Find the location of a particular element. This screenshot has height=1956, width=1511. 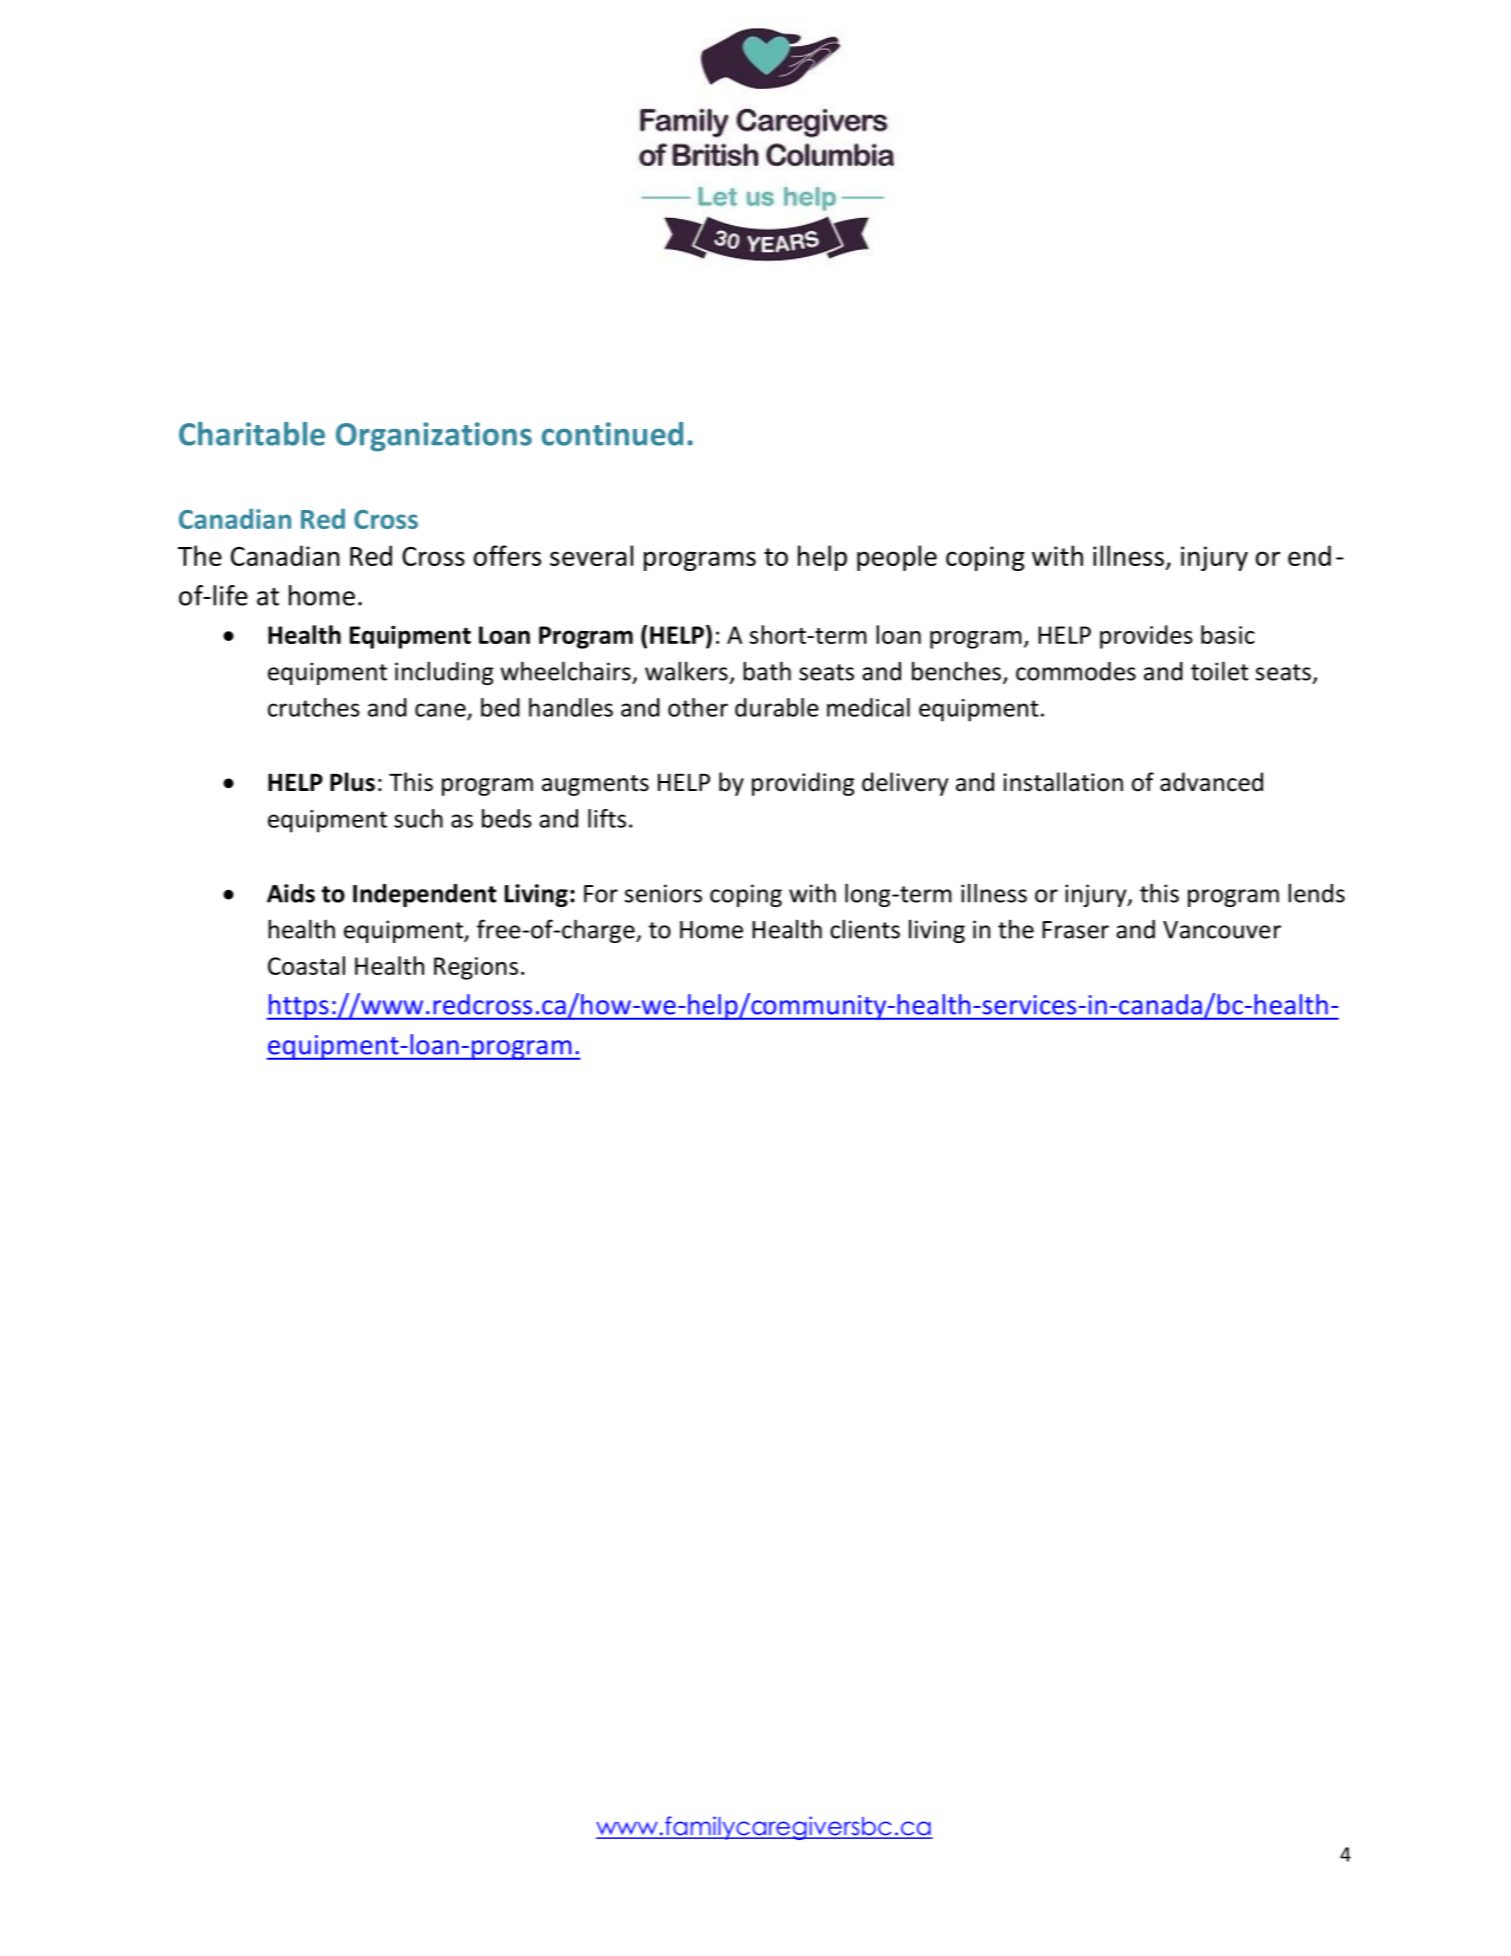

Coastal is located at coordinates (306, 965).
